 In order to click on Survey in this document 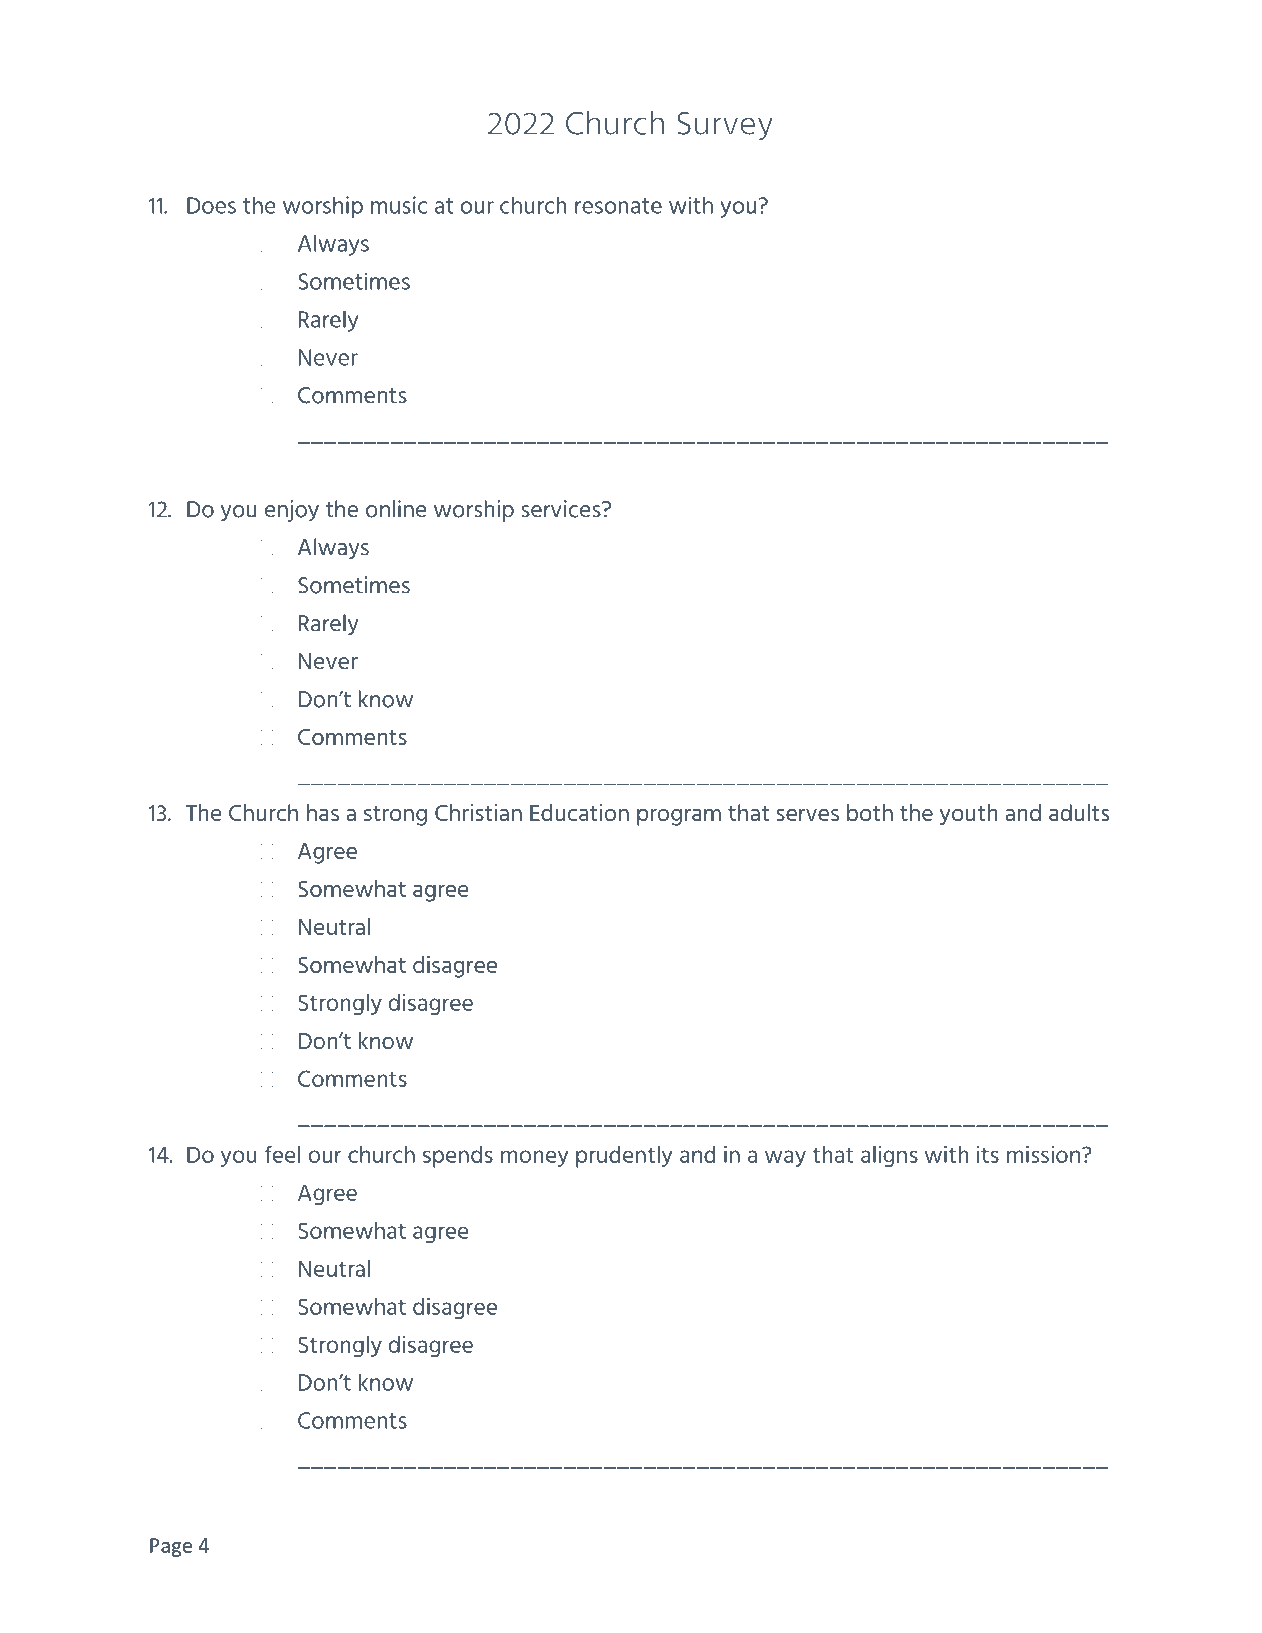, I will do `click(725, 126)`.
